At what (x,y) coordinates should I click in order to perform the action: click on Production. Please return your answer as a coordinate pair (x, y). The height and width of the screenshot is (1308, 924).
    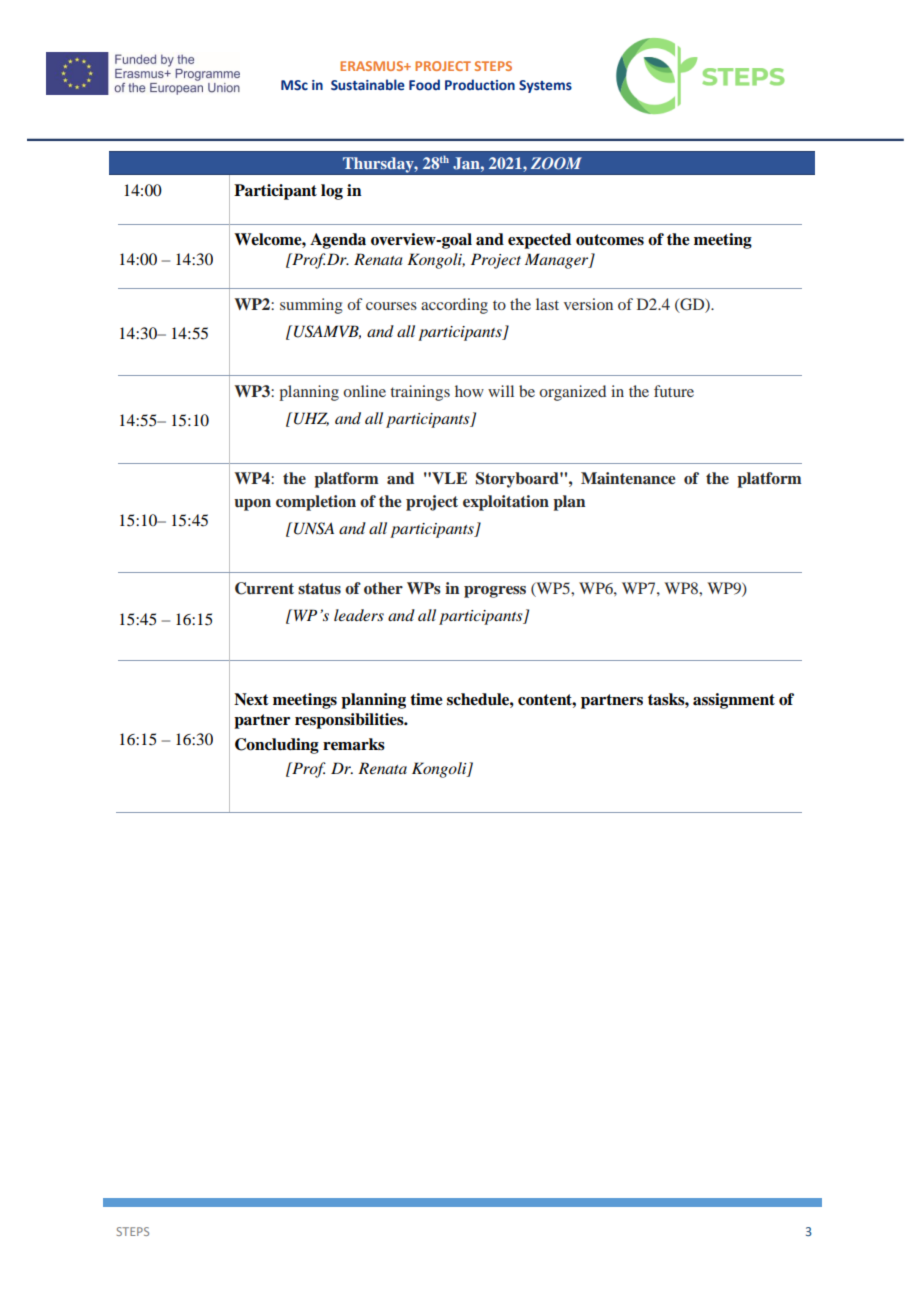
    Looking at the image, I should click on (480, 84).
